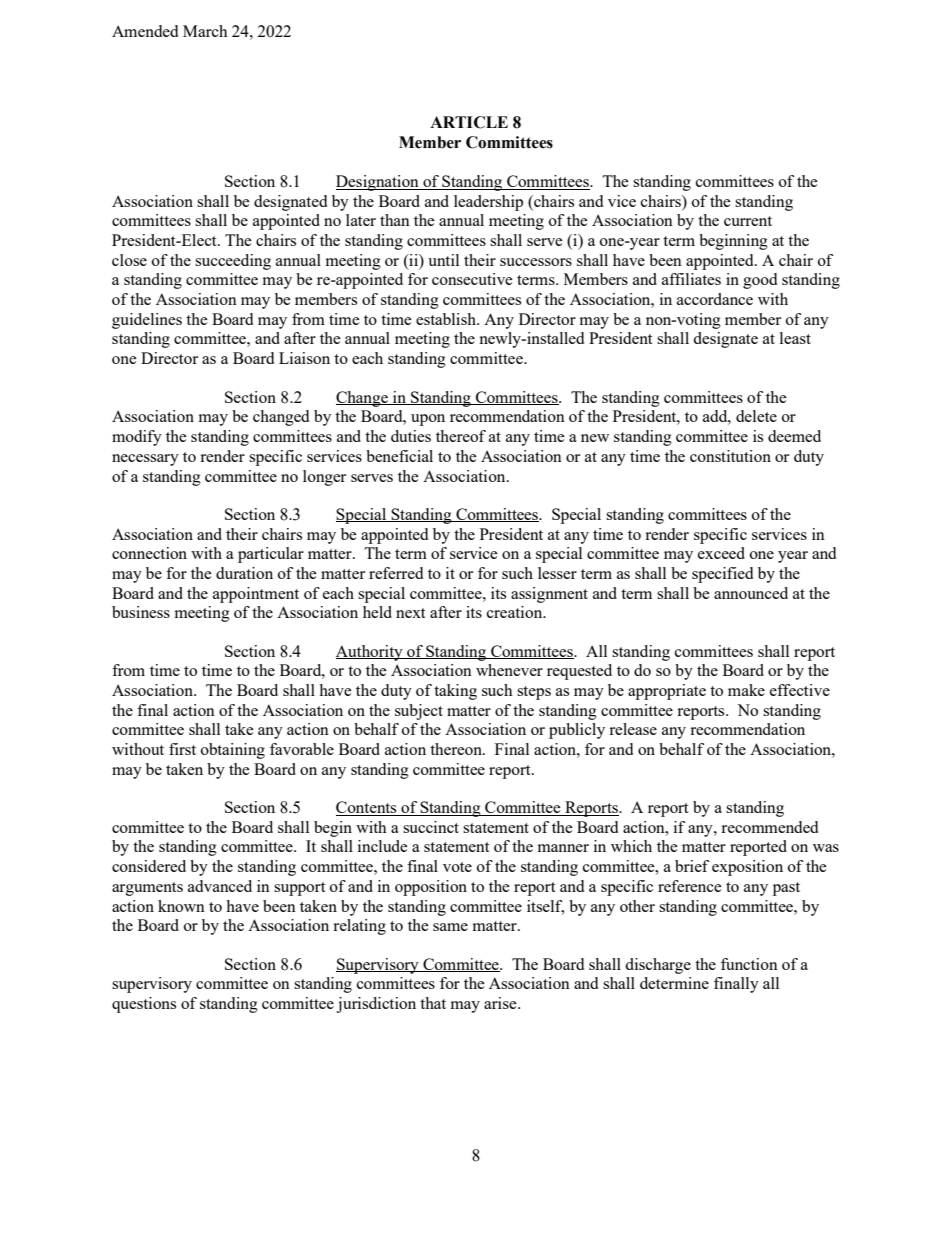  Describe the element at coordinates (721, 553) in the image. I see `exceed` at that location.
